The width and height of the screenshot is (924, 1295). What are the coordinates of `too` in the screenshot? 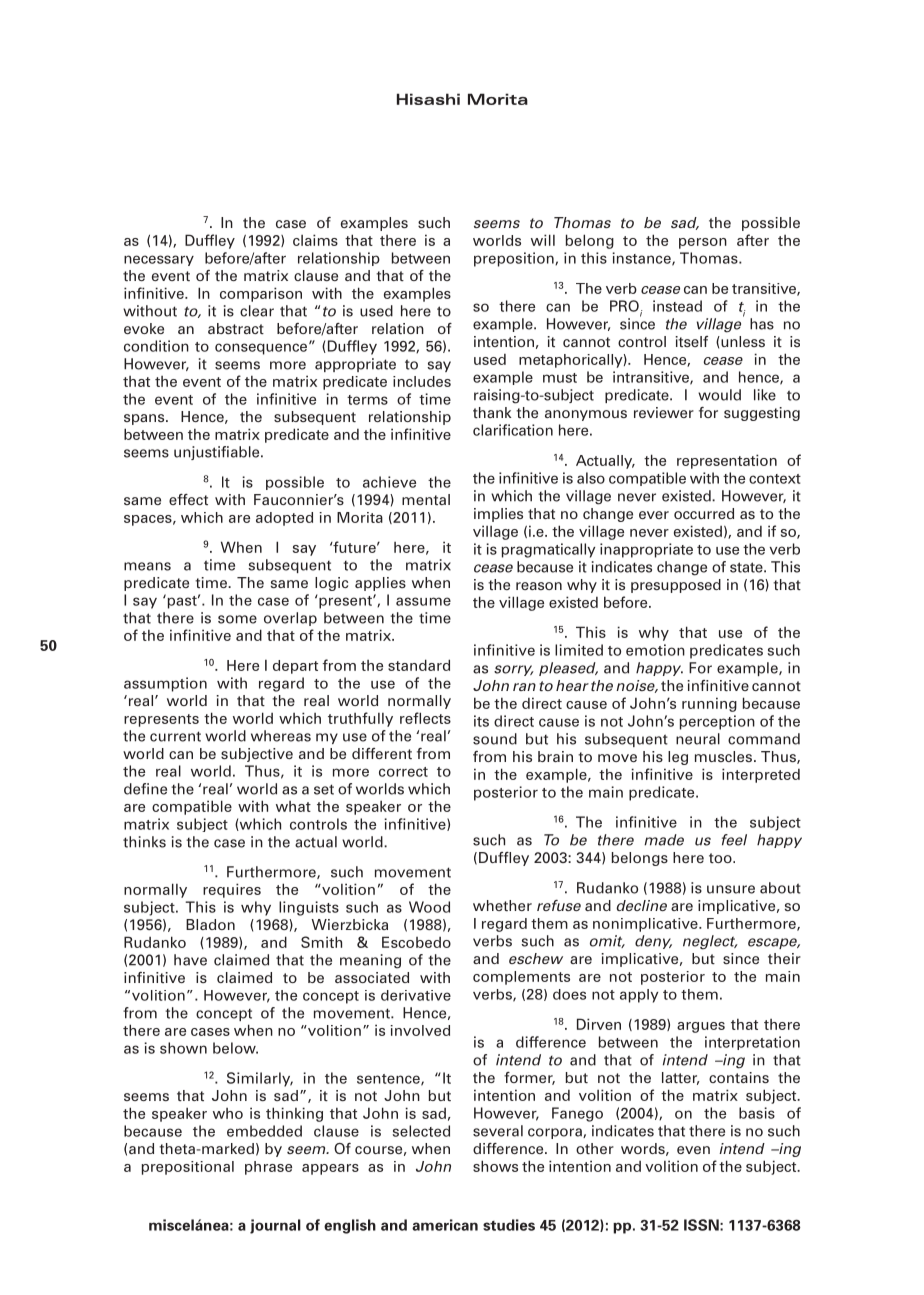 It's located at (721, 858).
